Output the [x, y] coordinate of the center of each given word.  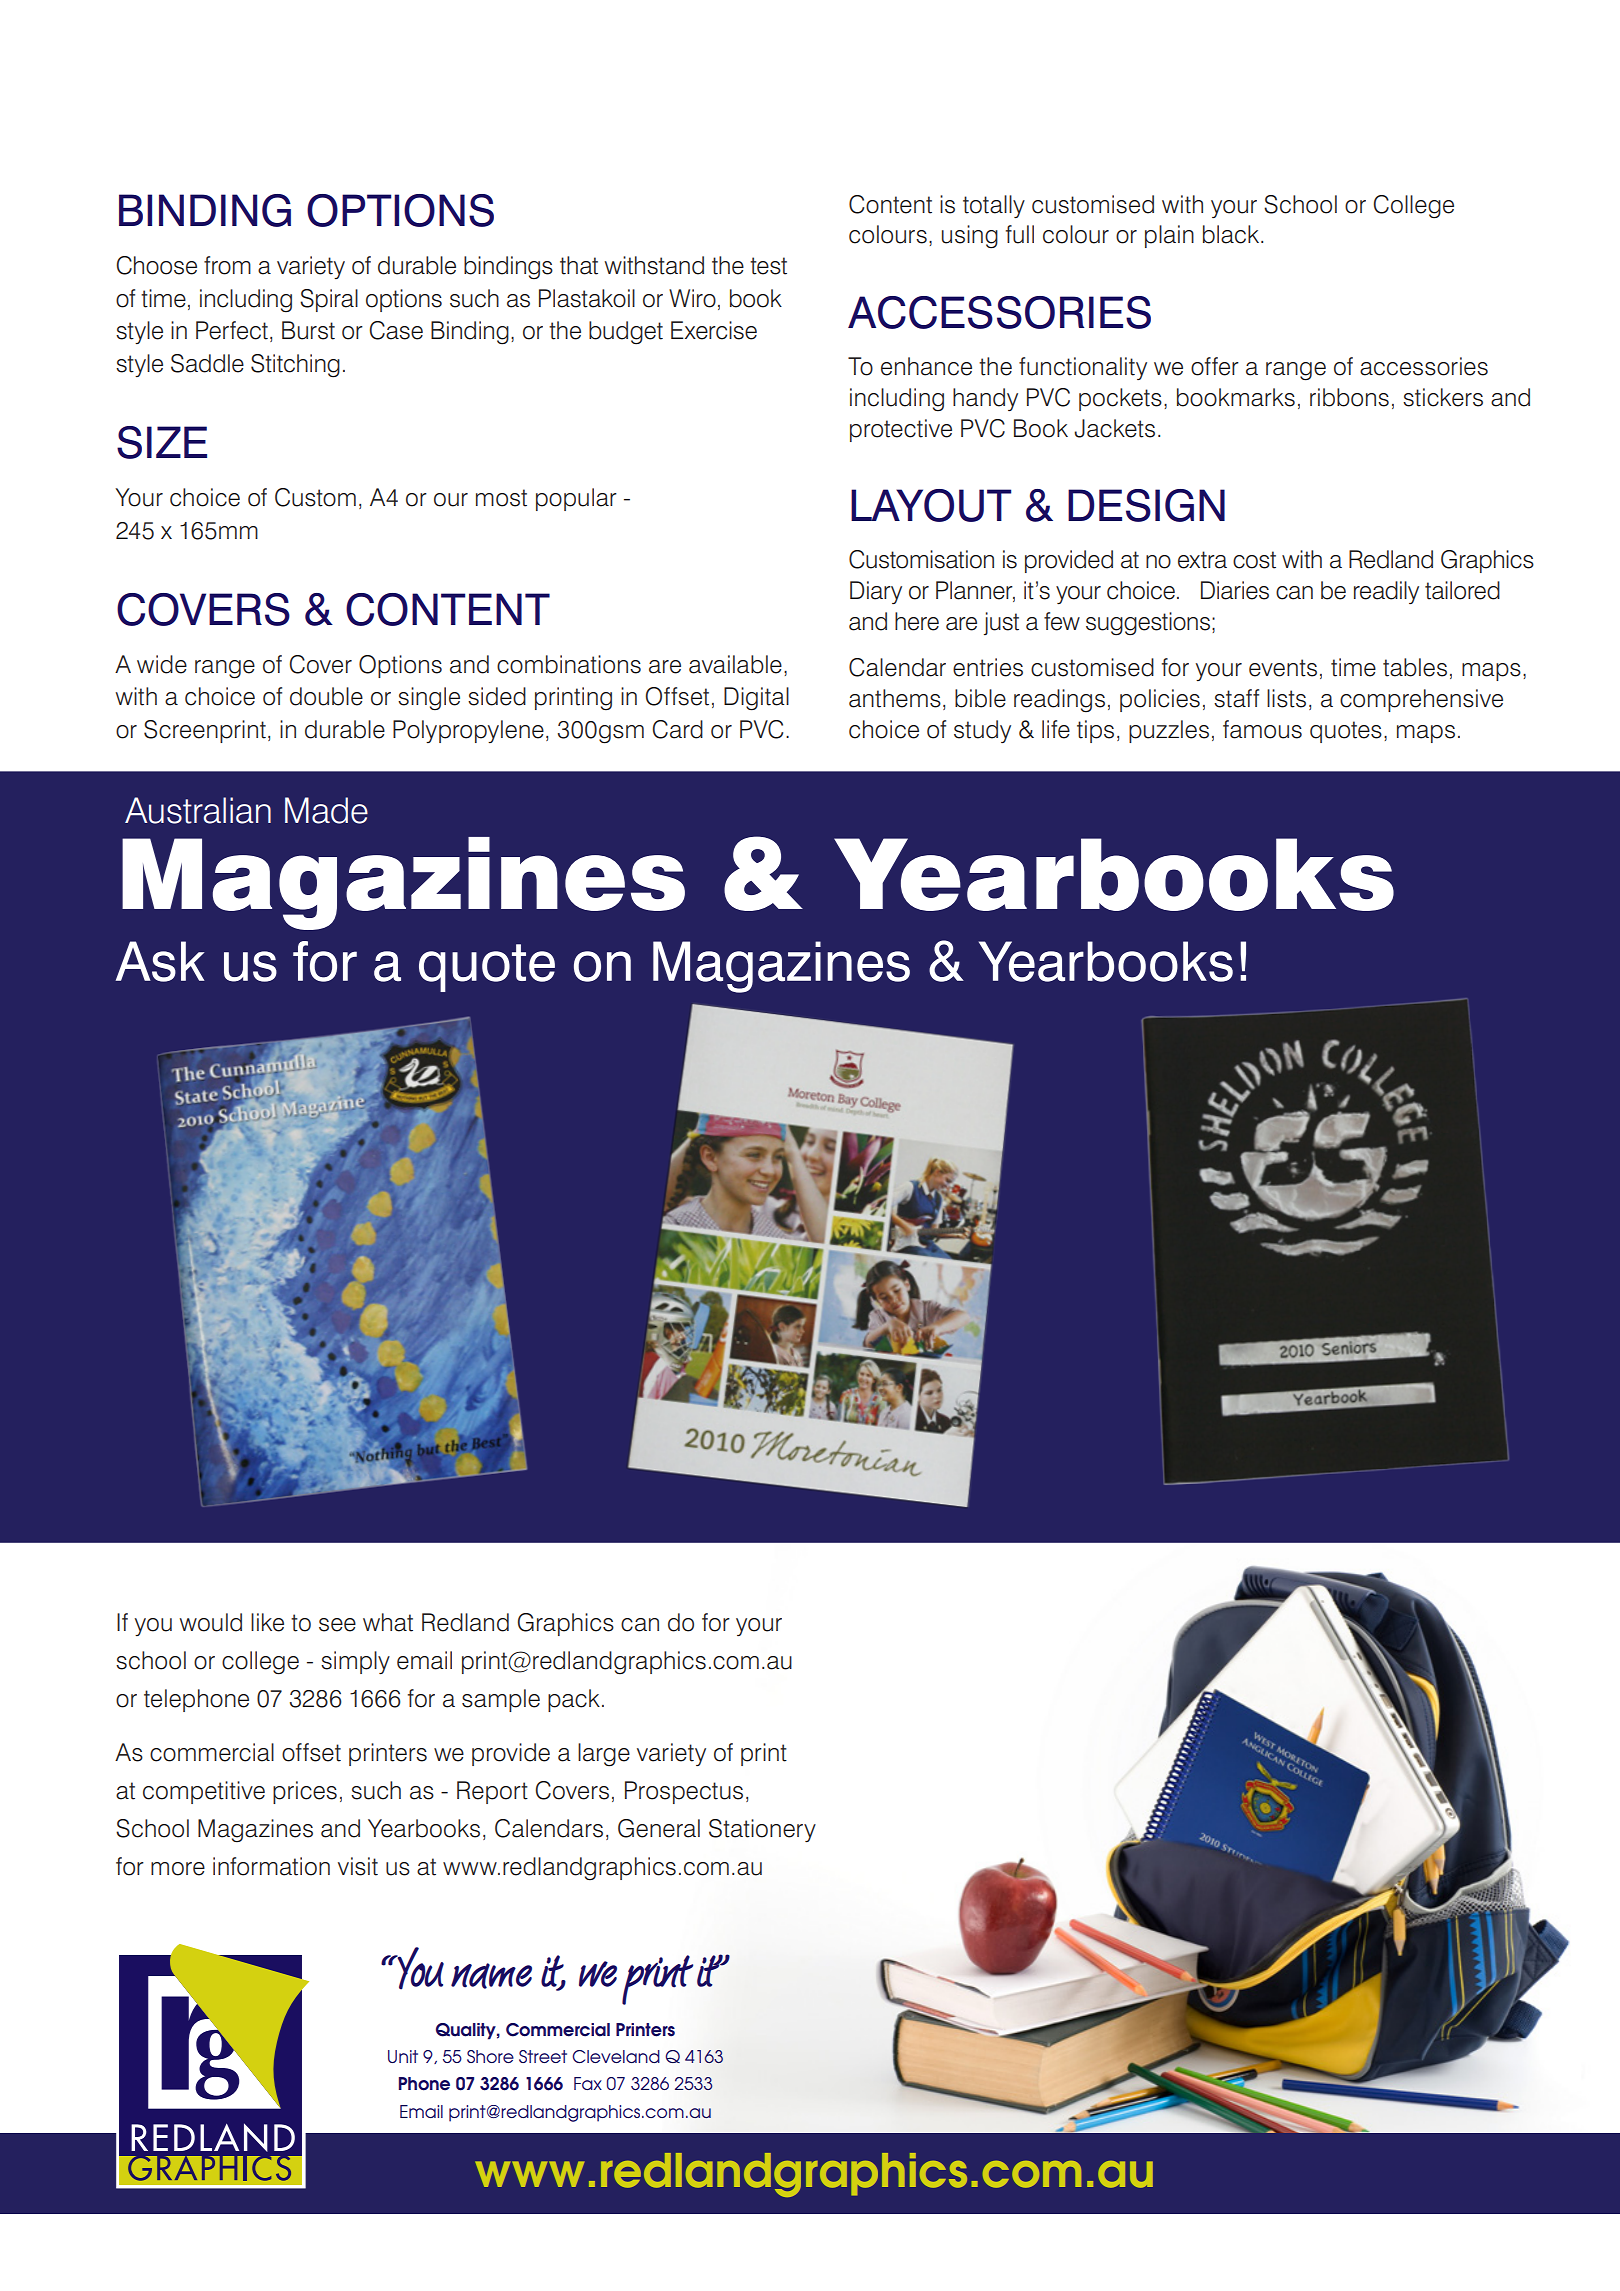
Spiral [329, 300]
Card [678, 729]
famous [1262, 729]
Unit [403, 2056]
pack [574, 1700]
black [1232, 234]
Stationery [762, 1830]
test [768, 266]
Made [326, 810]
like [267, 1622]
